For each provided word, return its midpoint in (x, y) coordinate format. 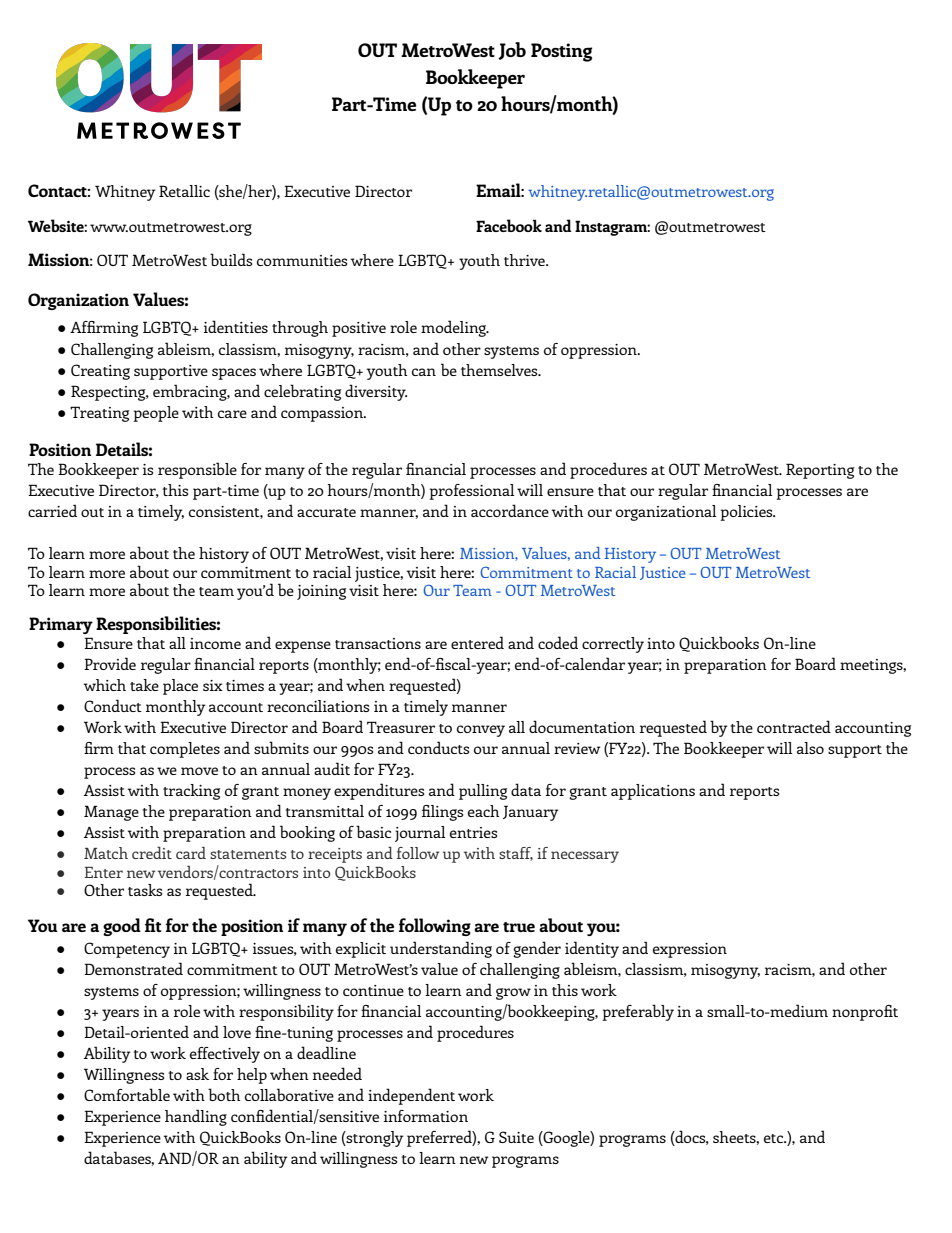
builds (231, 259)
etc (775, 1138)
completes (185, 750)
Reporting (820, 471)
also (810, 748)
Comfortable (127, 1094)
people (156, 414)
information (426, 1116)
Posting (561, 52)
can (424, 372)
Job (512, 51)
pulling (483, 792)
